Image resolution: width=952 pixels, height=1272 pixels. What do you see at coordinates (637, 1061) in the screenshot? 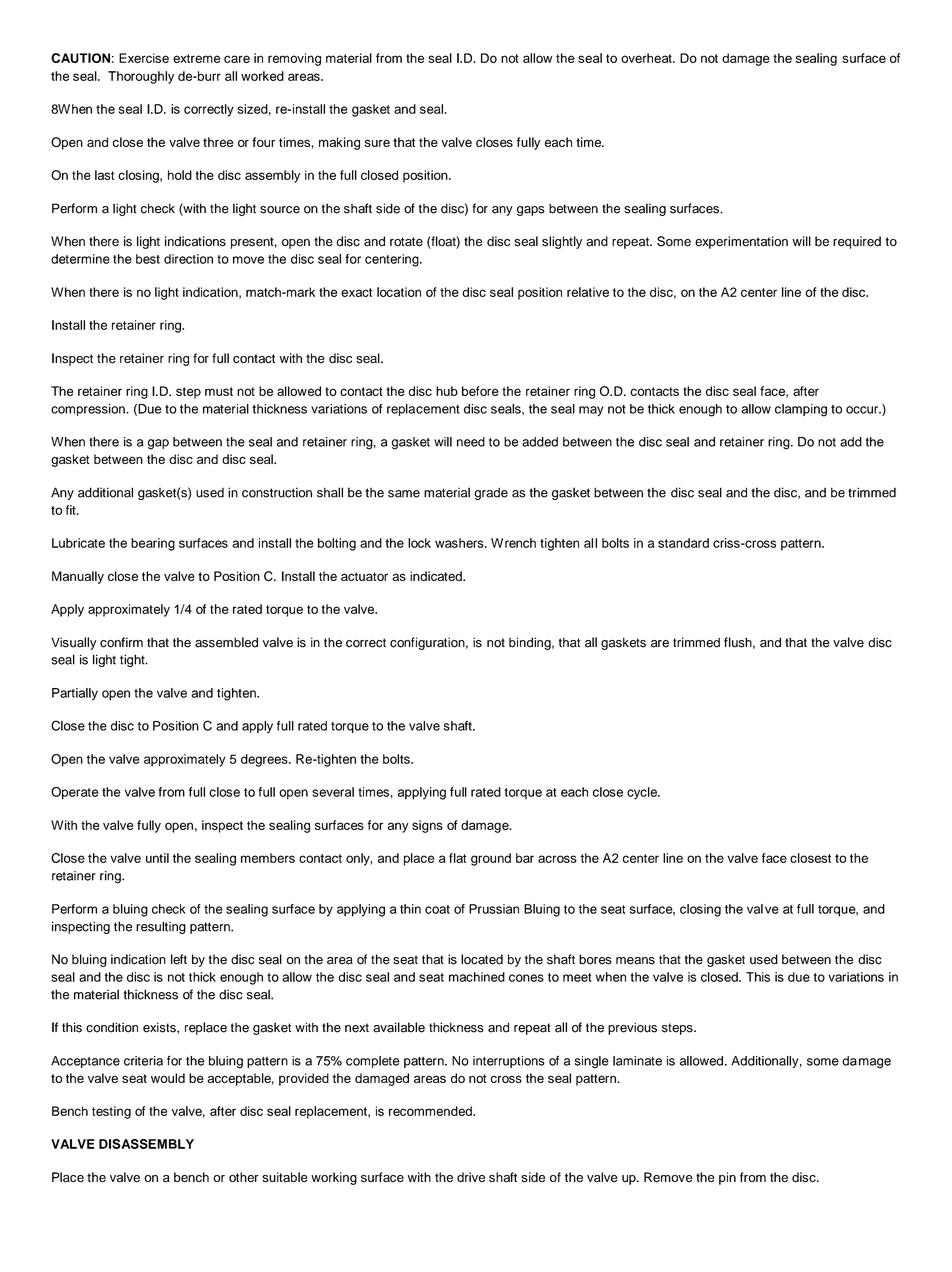
I see `laminate` at bounding box center [637, 1061].
